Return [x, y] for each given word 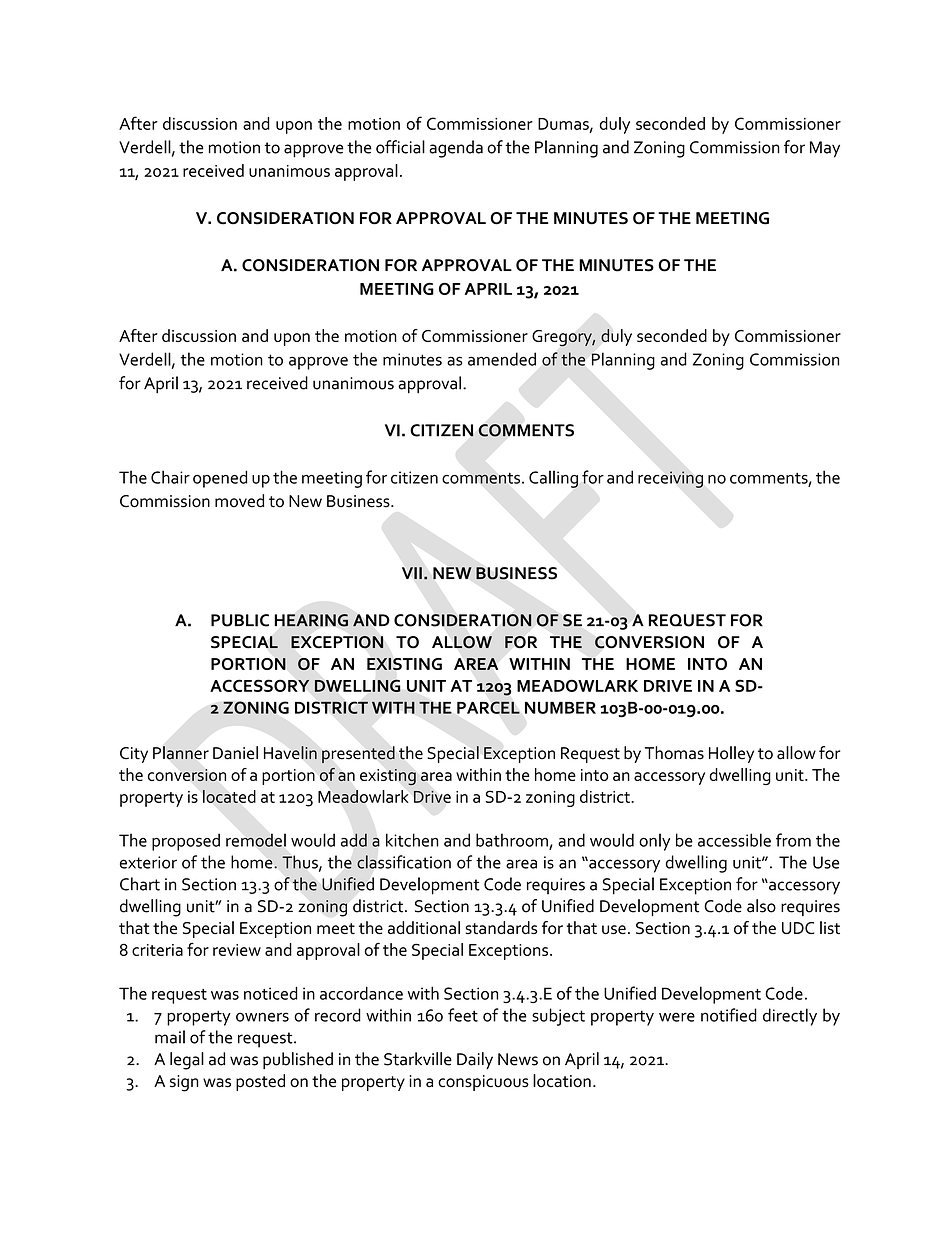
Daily [475, 1060]
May [825, 149]
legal [187, 1061]
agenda [456, 149]
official [400, 147]
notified [729, 1015]
